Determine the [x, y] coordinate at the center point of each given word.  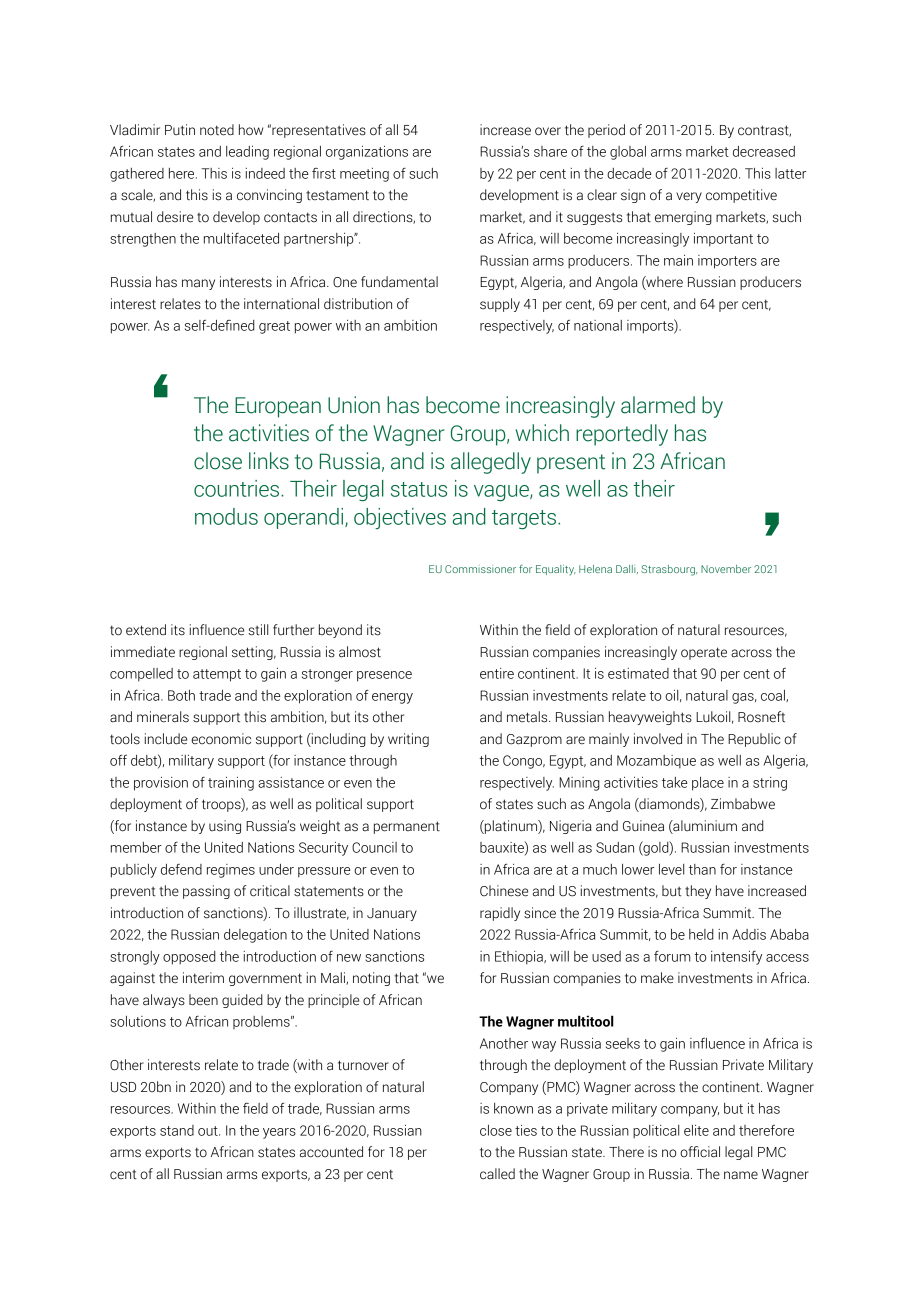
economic [221, 739]
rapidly [500, 914]
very [689, 197]
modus [226, 516]
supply [500, 305]
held [701, 934]
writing [408, 740]
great [274, 327]
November [726, 569]
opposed [189, 958]
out [209, 1131]
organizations [367, 153]
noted [217, 130]
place [708, 784]
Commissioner [480, 569]
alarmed [658, 405]
